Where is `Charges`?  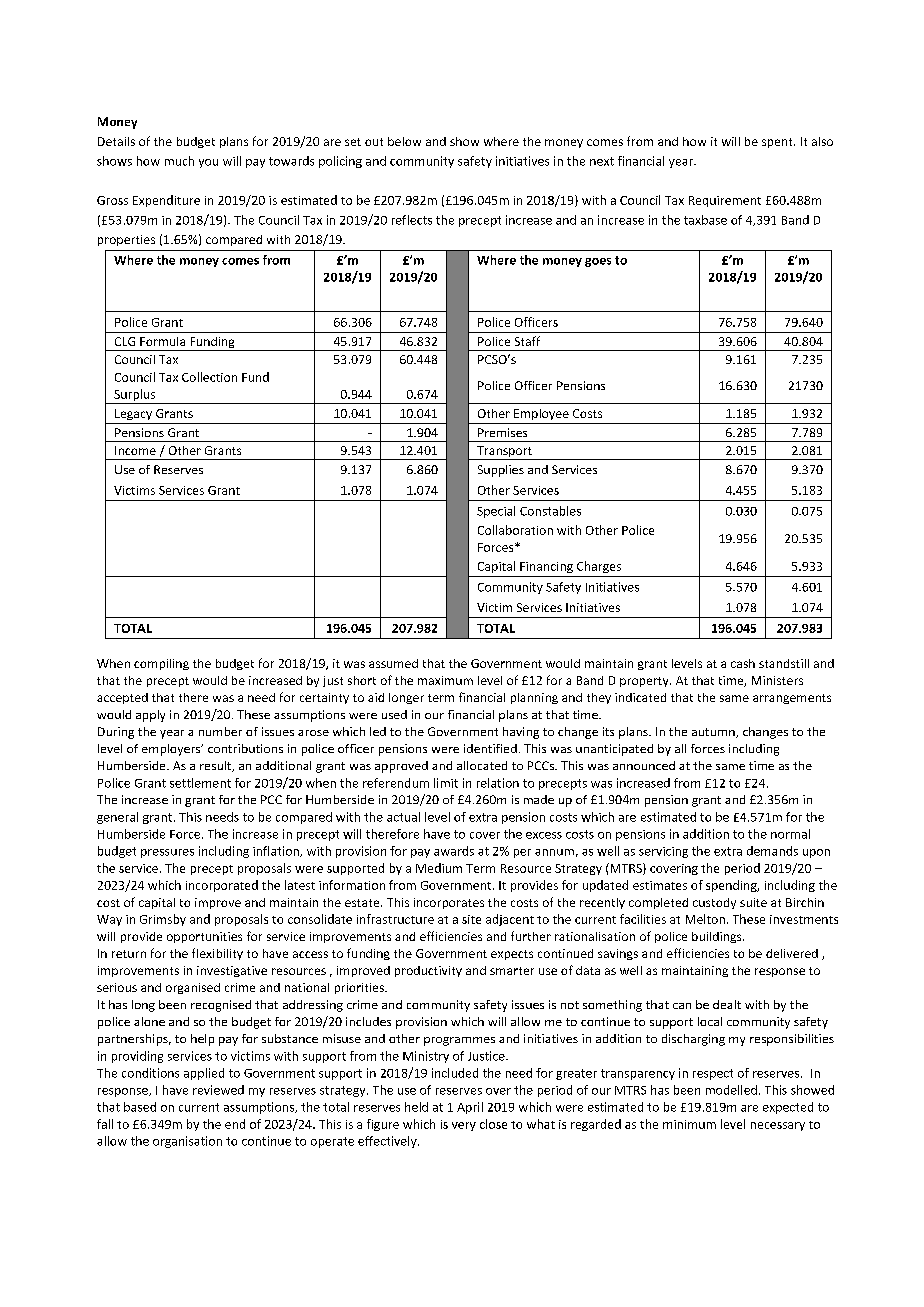
Charges is located at coordinates (599, 567).
